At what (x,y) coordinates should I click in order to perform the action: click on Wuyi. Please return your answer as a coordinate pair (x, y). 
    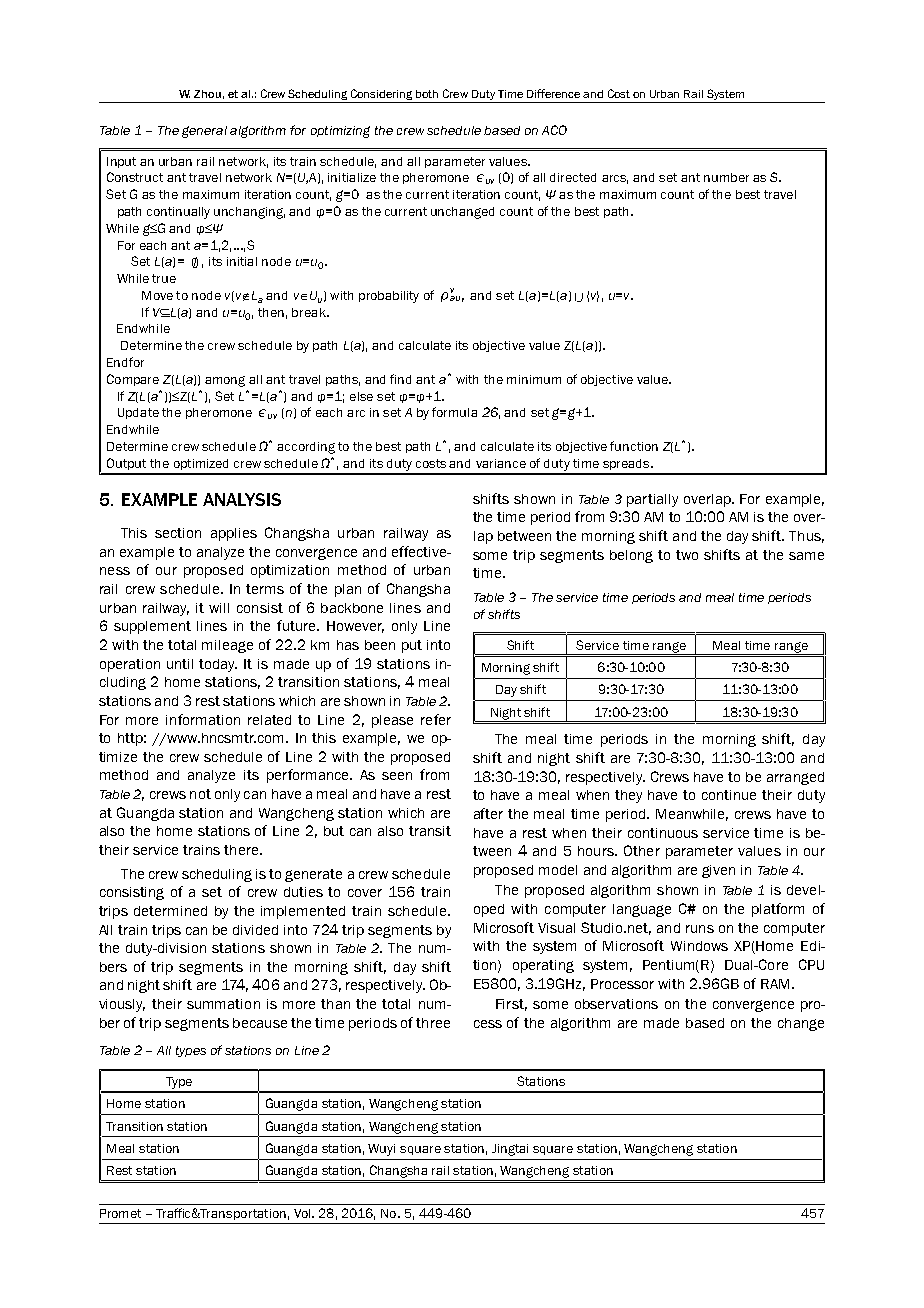
    Looking at the image, I should click on (381, 1150).
